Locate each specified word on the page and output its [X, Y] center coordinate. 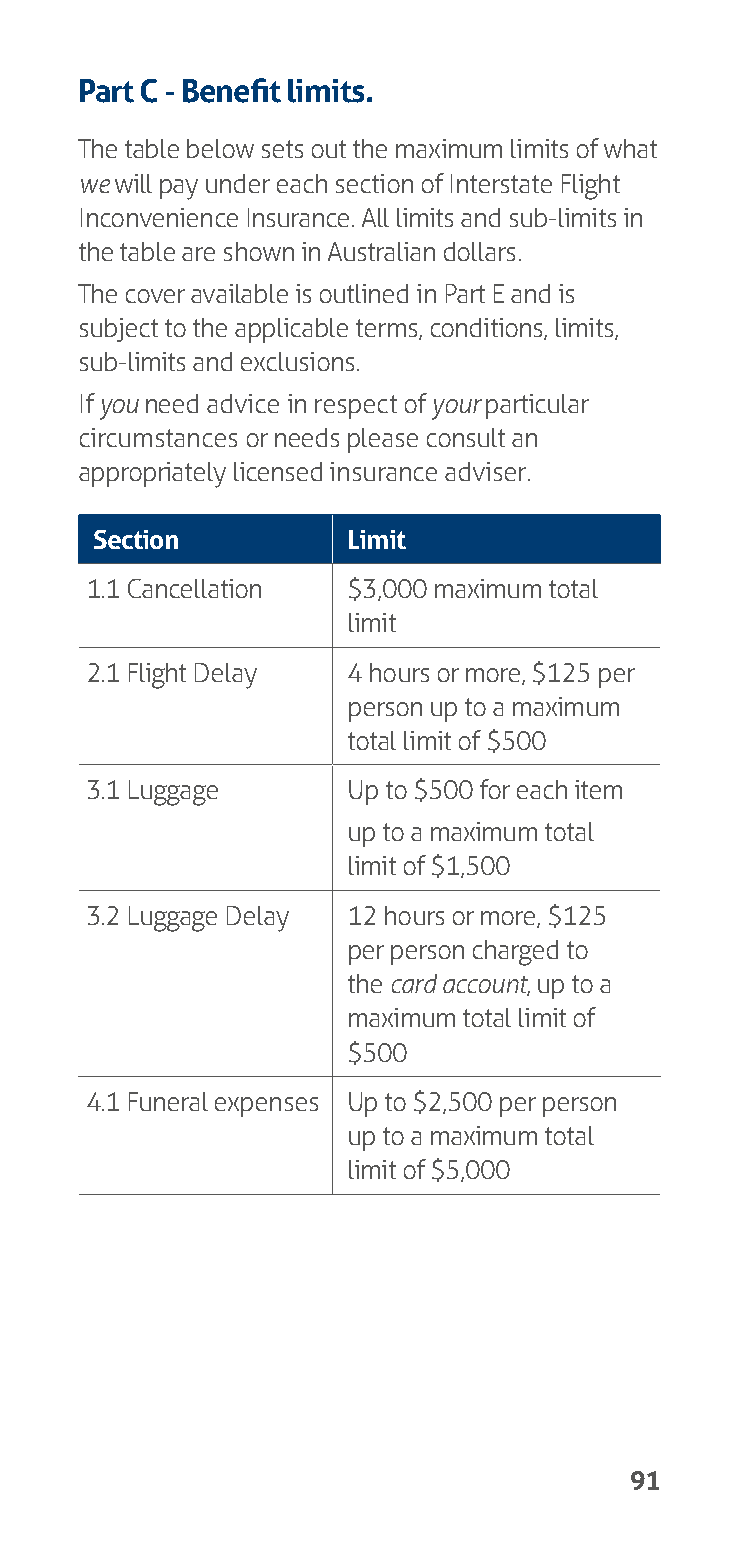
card [414, 983]
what [630, 148]
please [383, 440]
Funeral [168, 1101]
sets [282, 149]
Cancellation [194, 588]
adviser [487, 471]
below [220, 148]
